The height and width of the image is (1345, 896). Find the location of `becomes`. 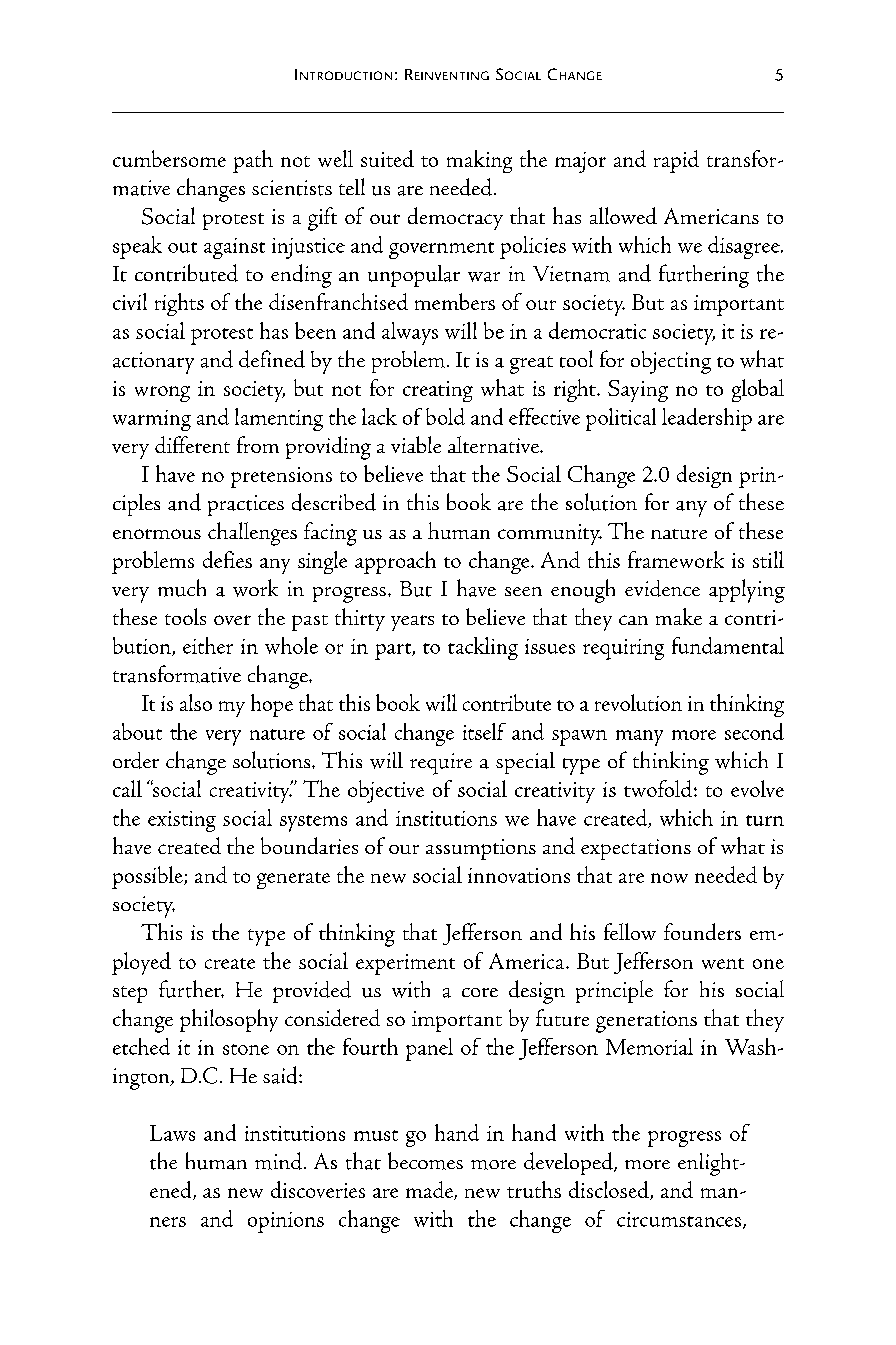

becomes is located at coordinates (425, 1161).
